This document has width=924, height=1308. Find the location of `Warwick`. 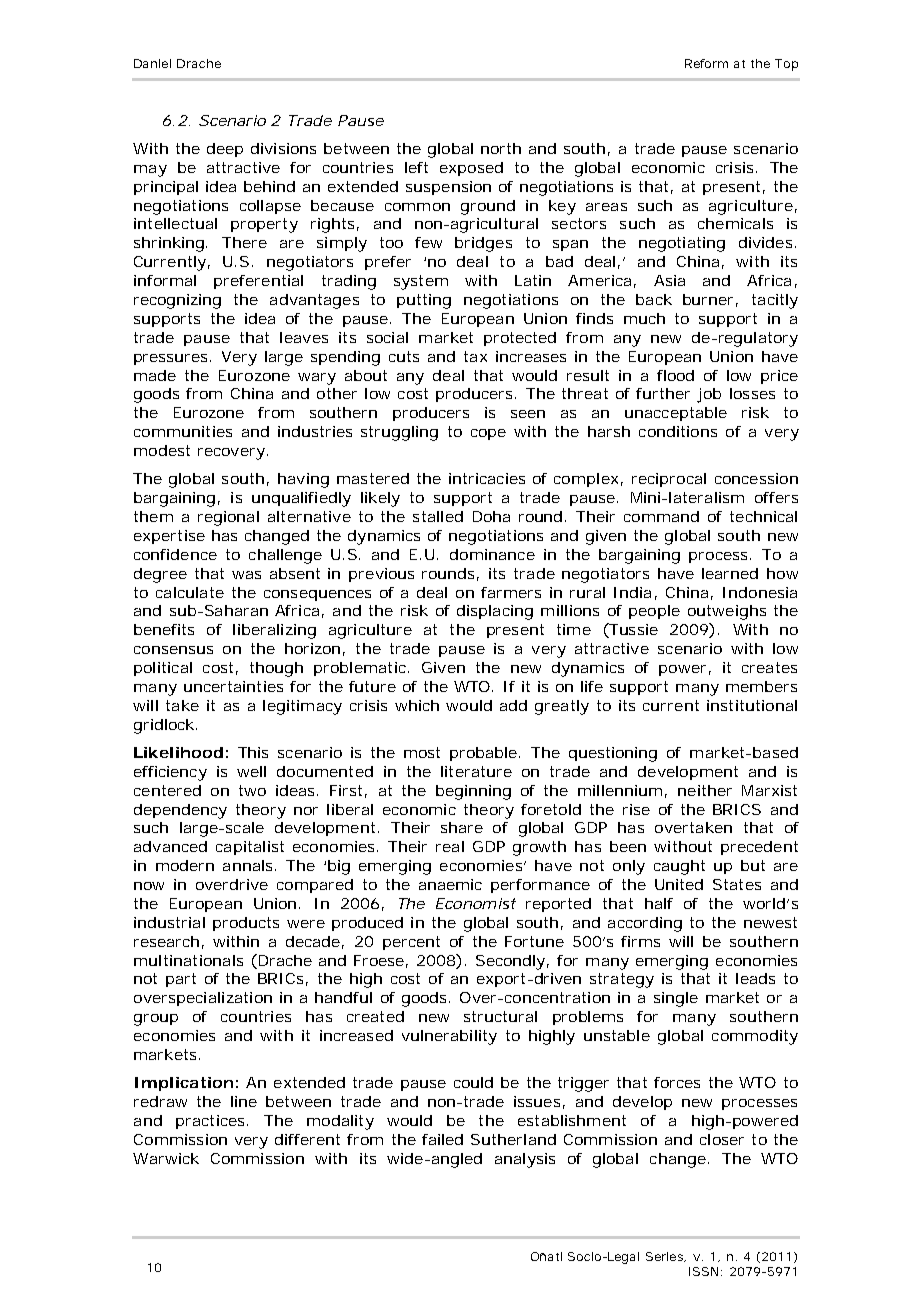

Warwick is located at coordinates (166, 1158).
